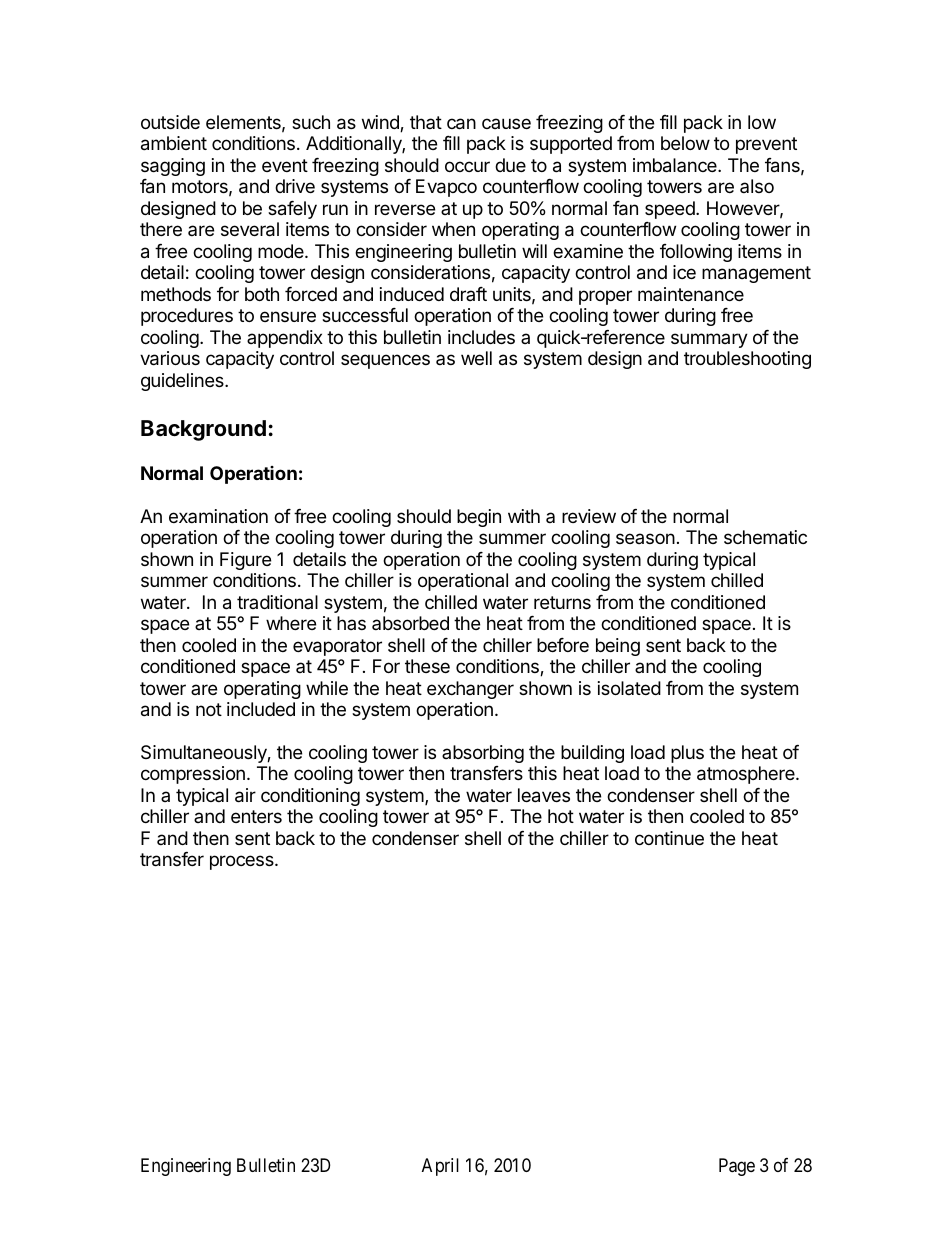  I want to click on April, so click(440, 1167).
